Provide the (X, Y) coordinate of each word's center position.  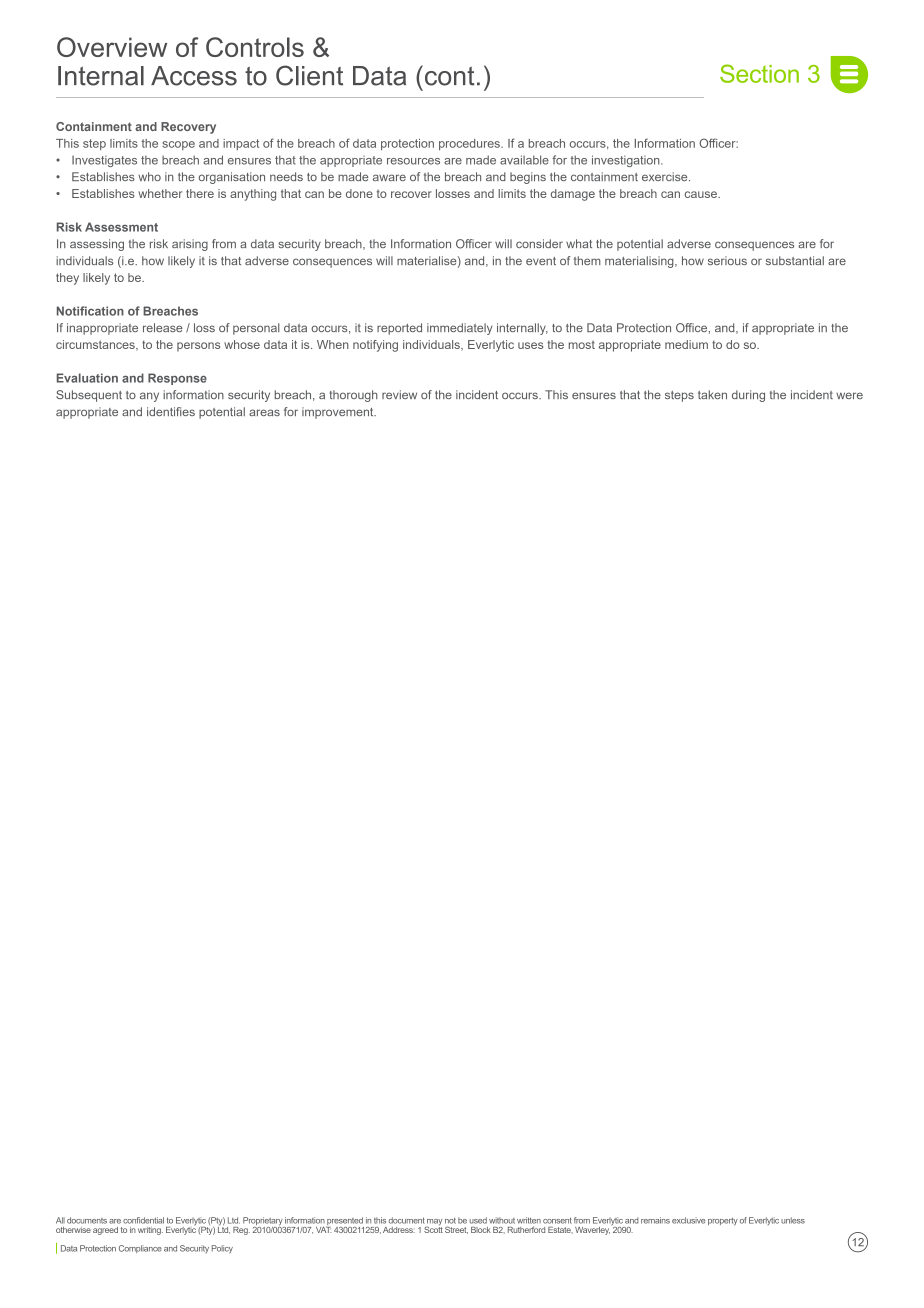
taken (712, 394)
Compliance (140, 1249)
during (748, 396)
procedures (470, 144)
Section (759, 73)
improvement (339, 413)
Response (177, 379)
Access (194, 76)
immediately (460, 329)
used (478, 1220)
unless (793, 1220)
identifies (171, 411)
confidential (143, 1220)
